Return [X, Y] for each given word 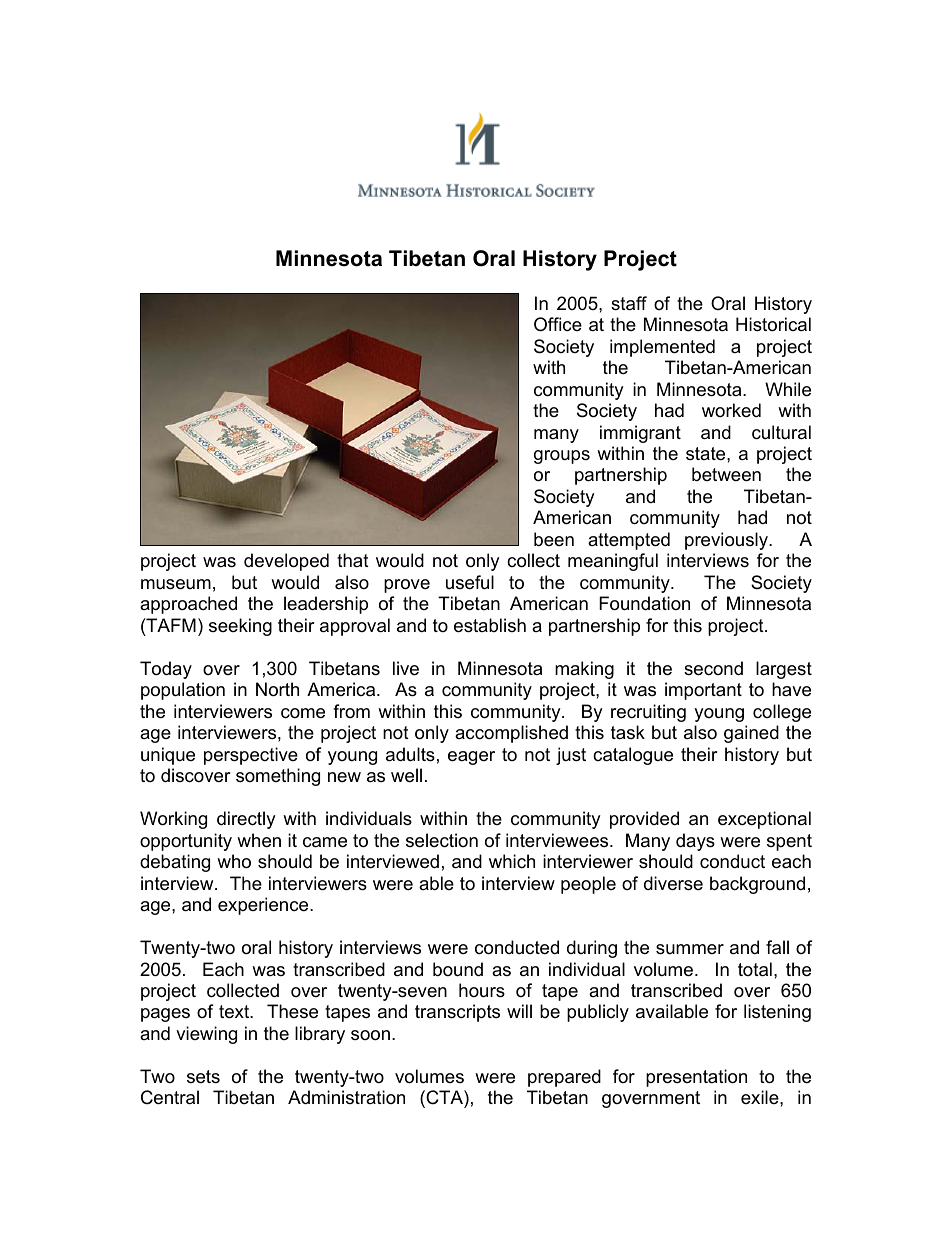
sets [203, 1077]
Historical [773, 324]
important [703, 691]
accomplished [511, 734]
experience [264, 906]
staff [629, 303]
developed [286, 562]
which [512, 861]
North [277, 689]
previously [727, 541]
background [757, 885]
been [554, 539]
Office [558, 324]
